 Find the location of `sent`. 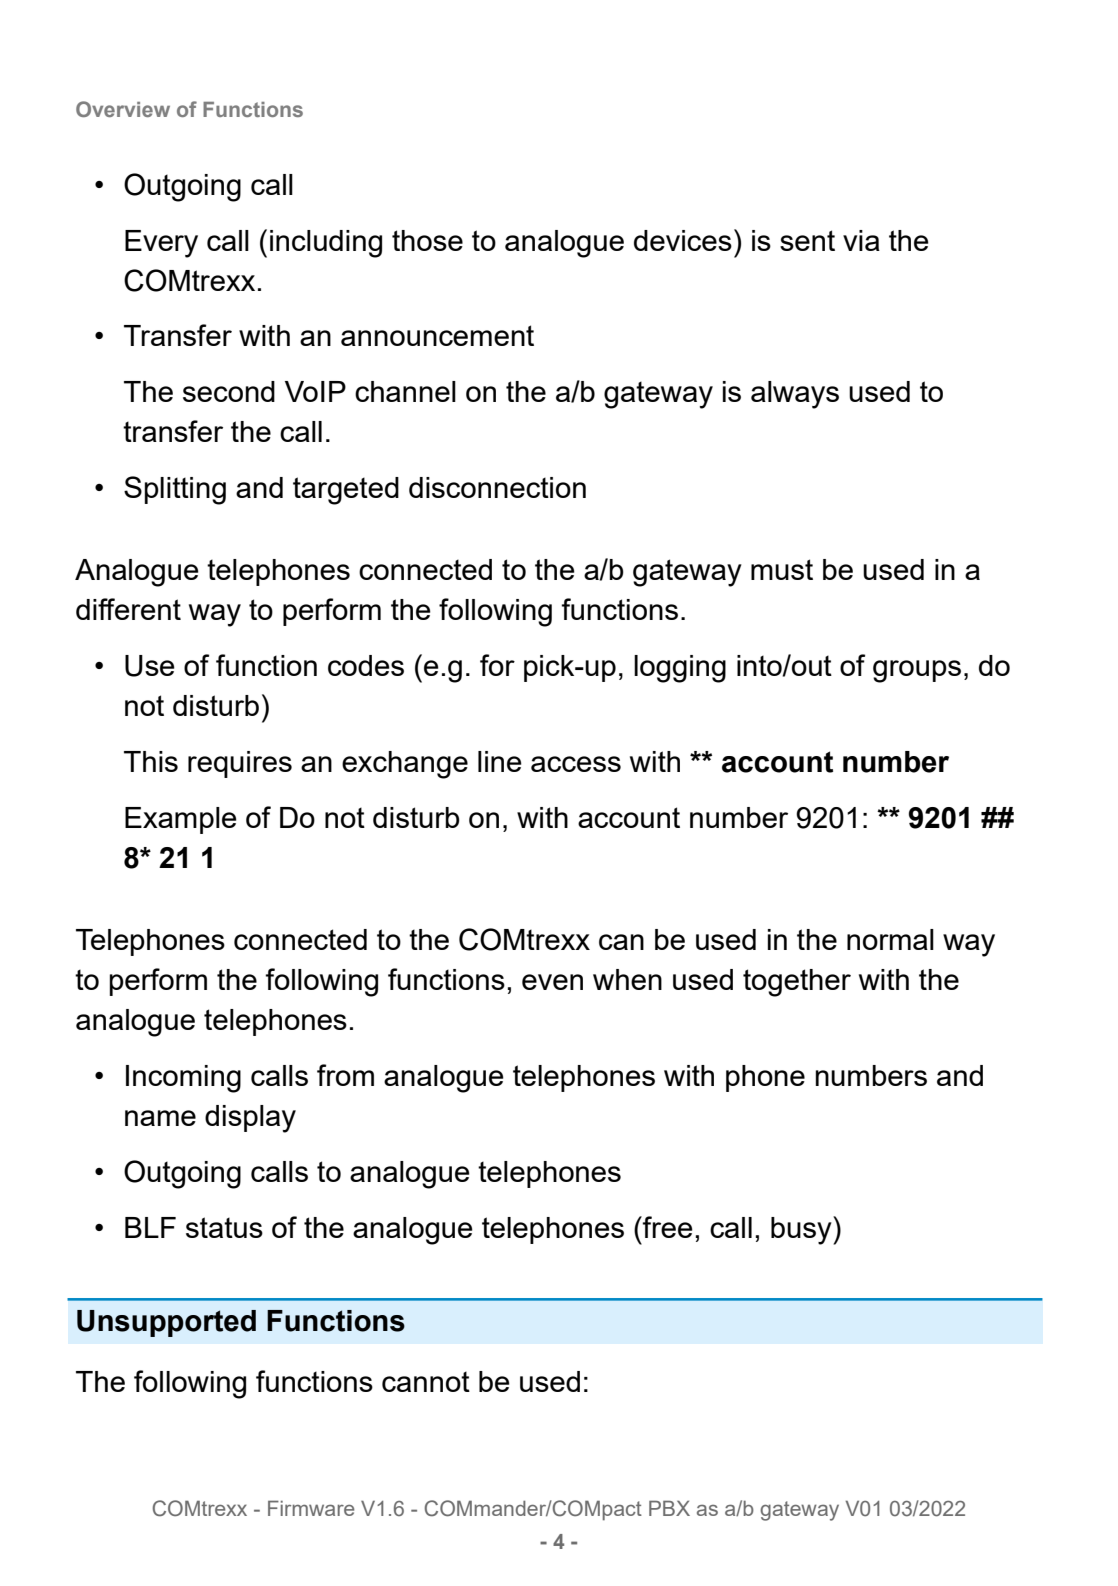

sent is located at coordinates (807, 240).
